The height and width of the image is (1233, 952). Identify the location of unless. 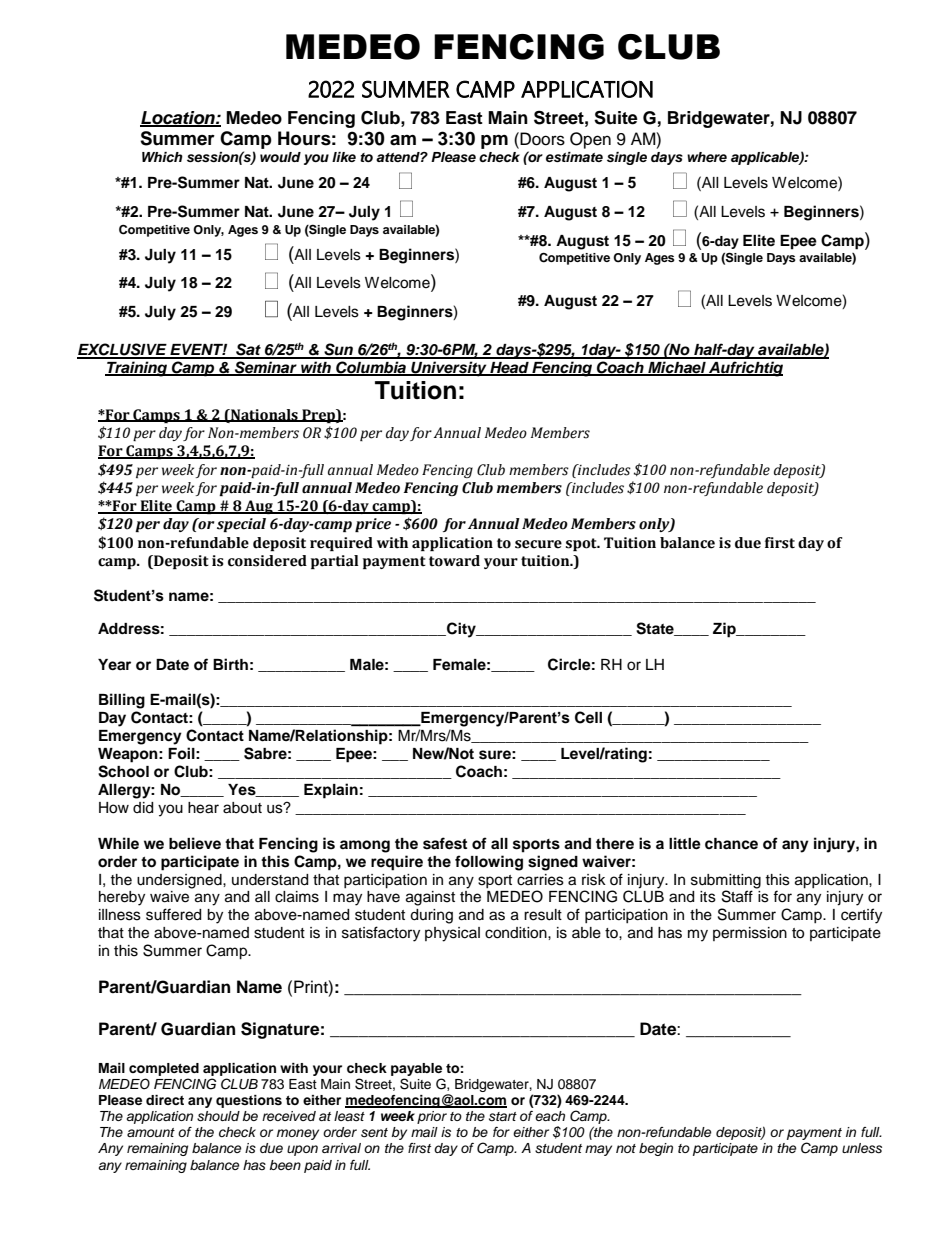
(862, 1148).
